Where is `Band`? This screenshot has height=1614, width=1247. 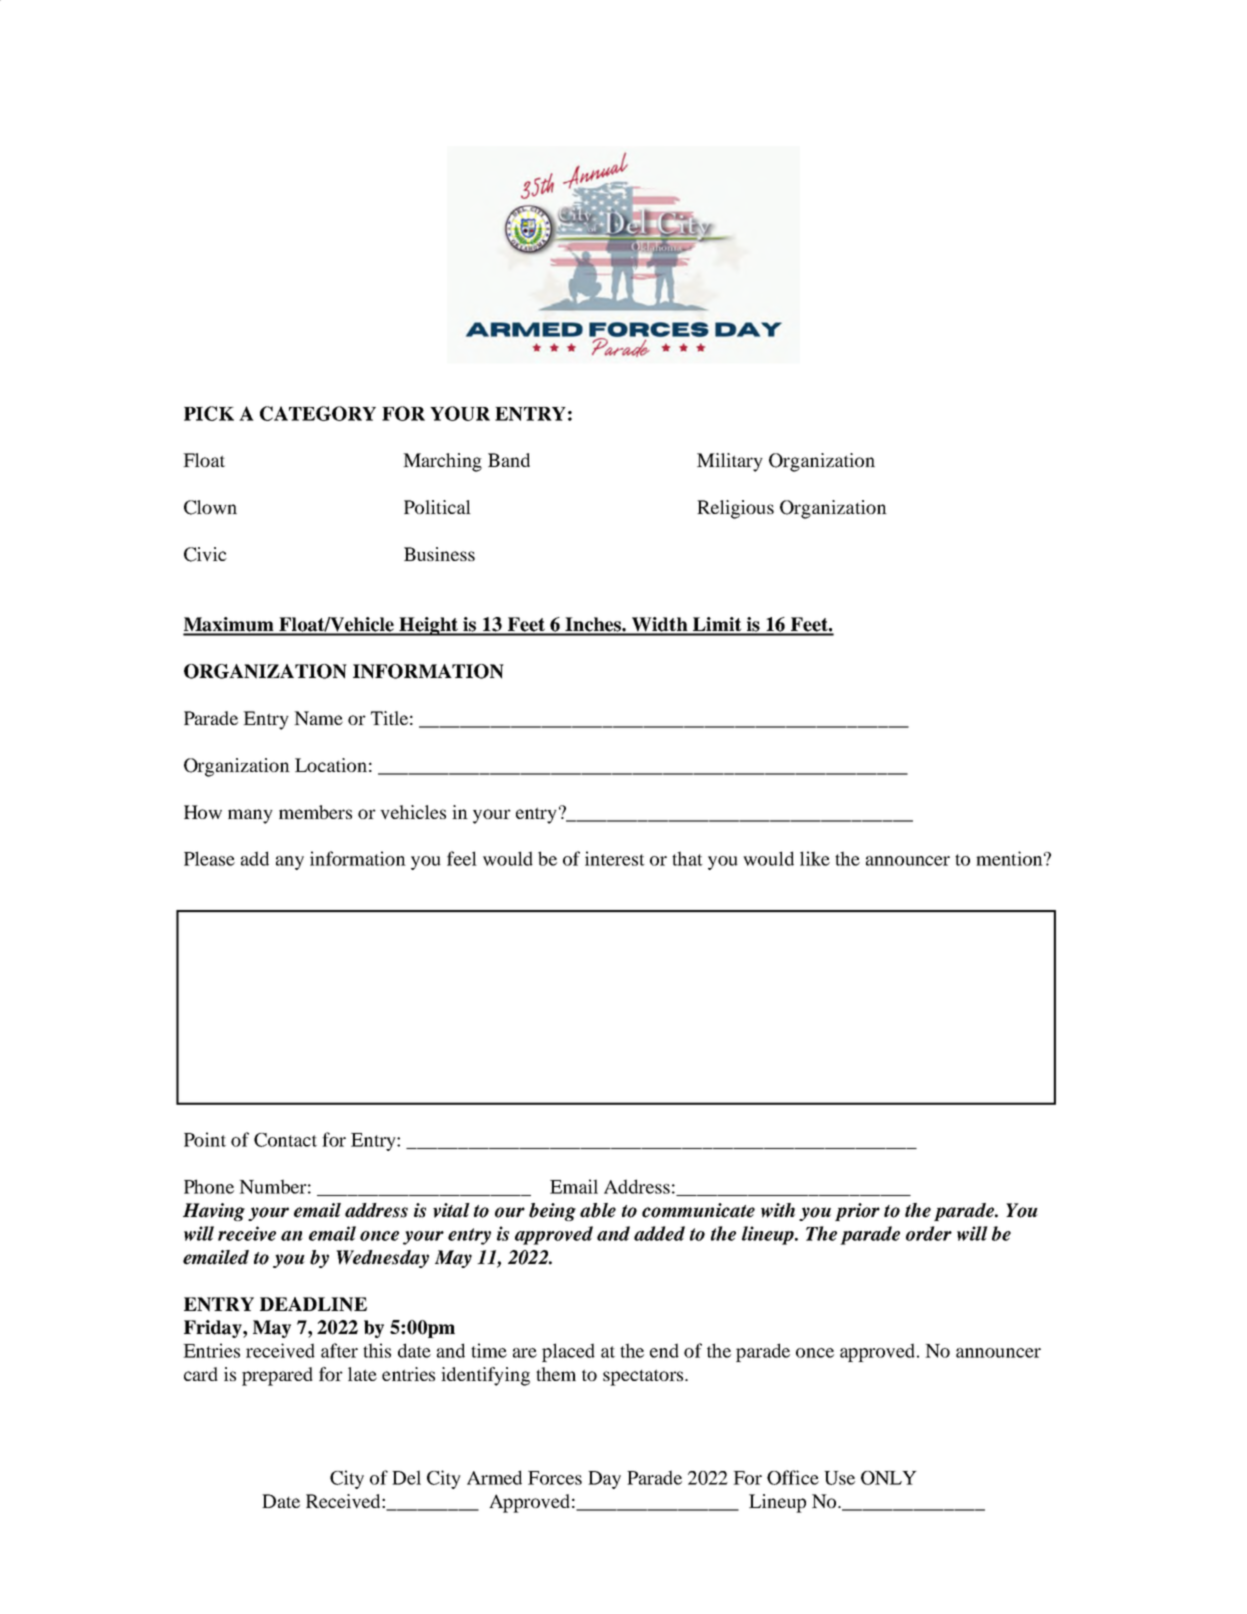
Band is located at coordinates (509, 460).
